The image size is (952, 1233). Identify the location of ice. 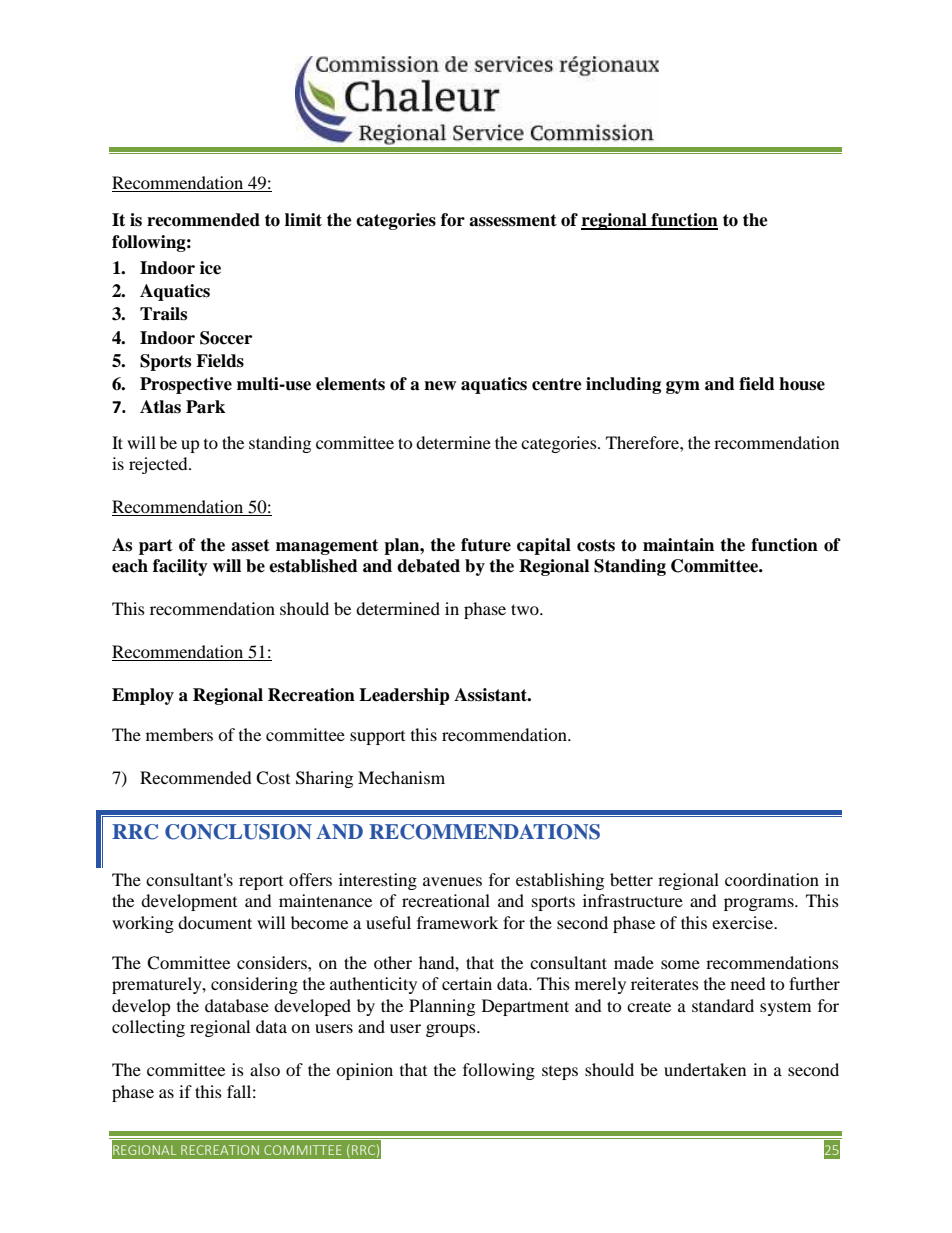
(210, 268).
